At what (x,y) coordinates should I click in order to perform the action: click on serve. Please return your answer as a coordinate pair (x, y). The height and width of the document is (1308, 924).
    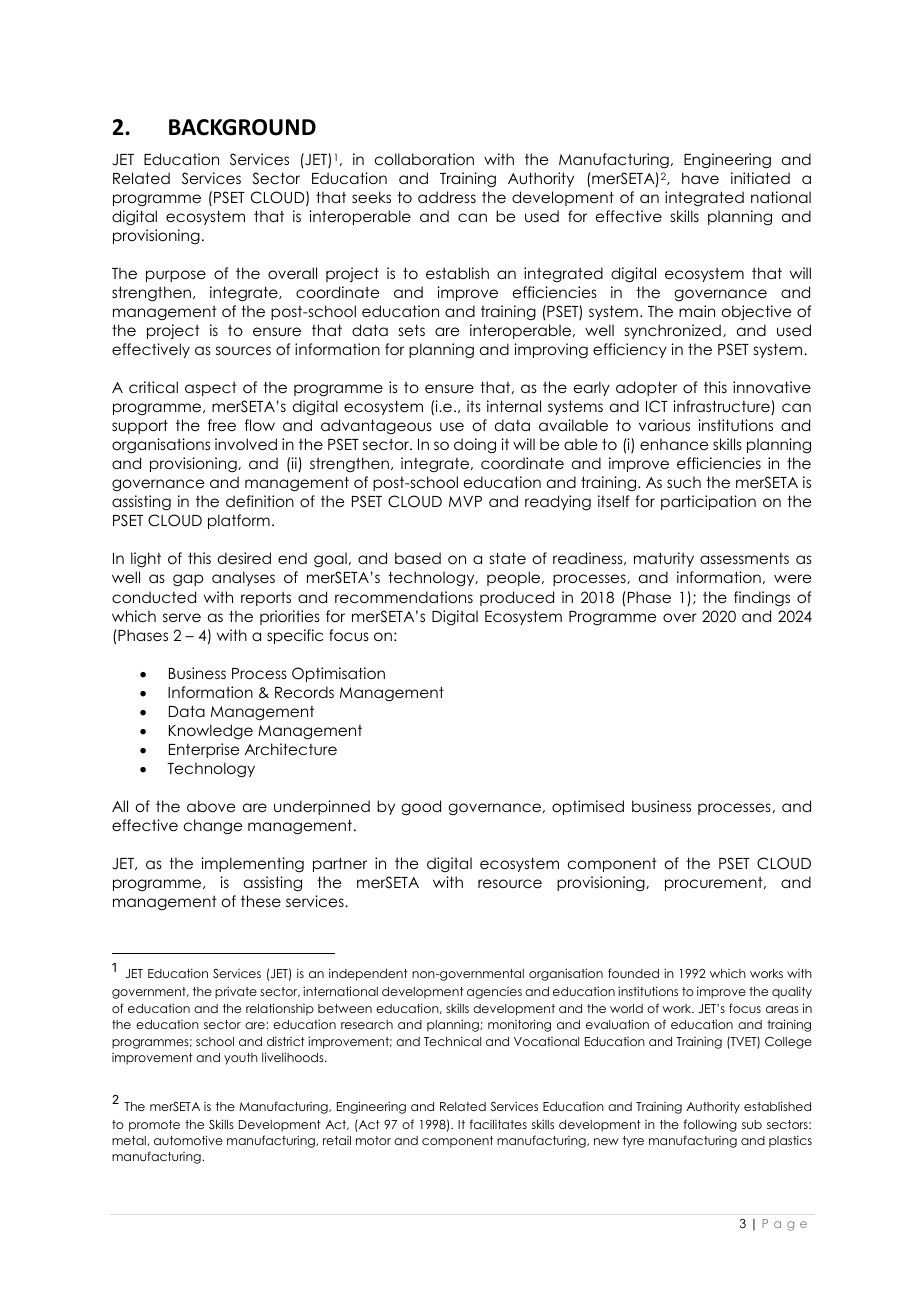
    Looking at the image, I should click on (182, 617).
